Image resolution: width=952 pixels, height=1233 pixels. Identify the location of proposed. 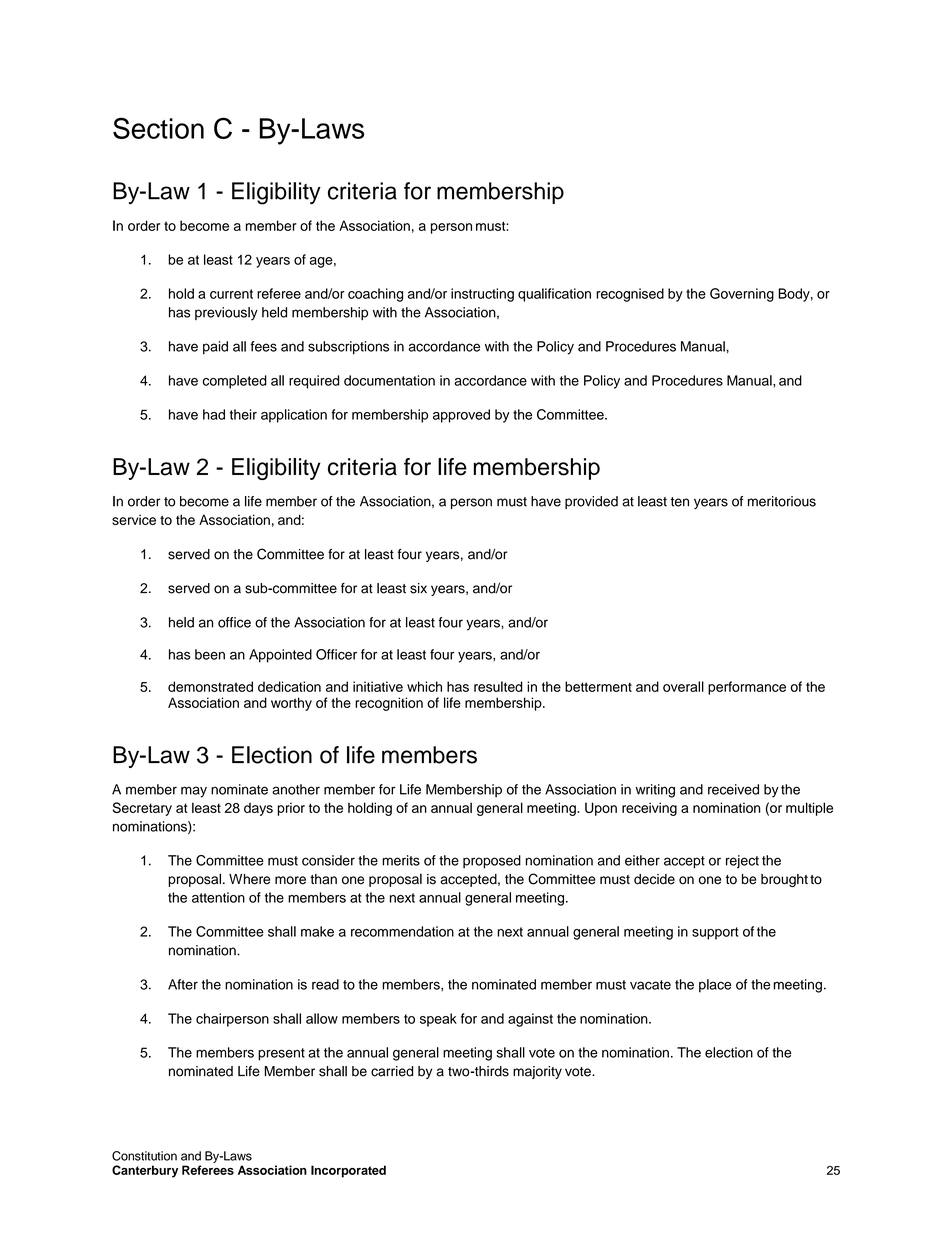
(492, 862).
